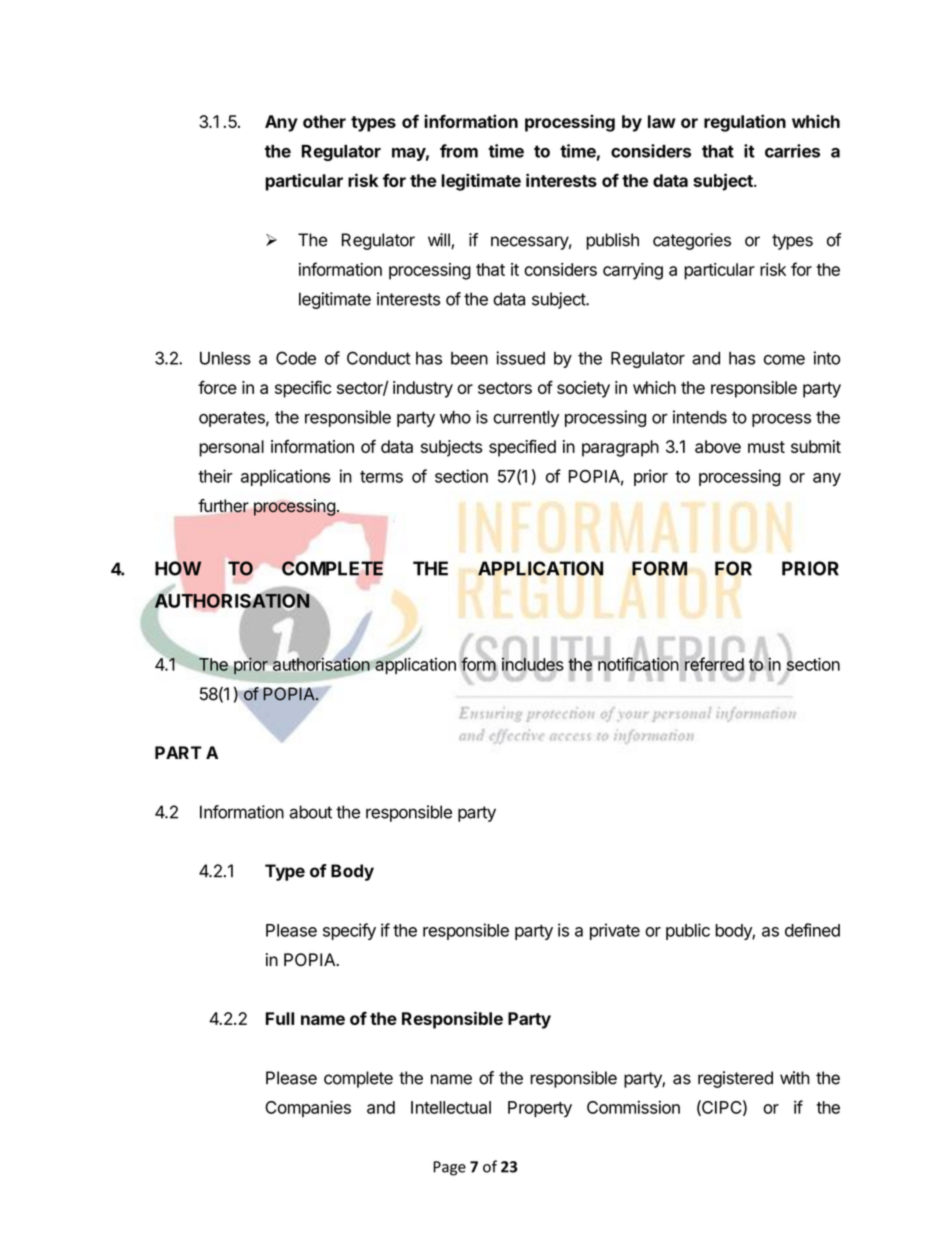 The image size is (952, 1233). What do you see at coordinates (459, 151) in the screenshot?
I see `from` at bounding box center [459, 151].
